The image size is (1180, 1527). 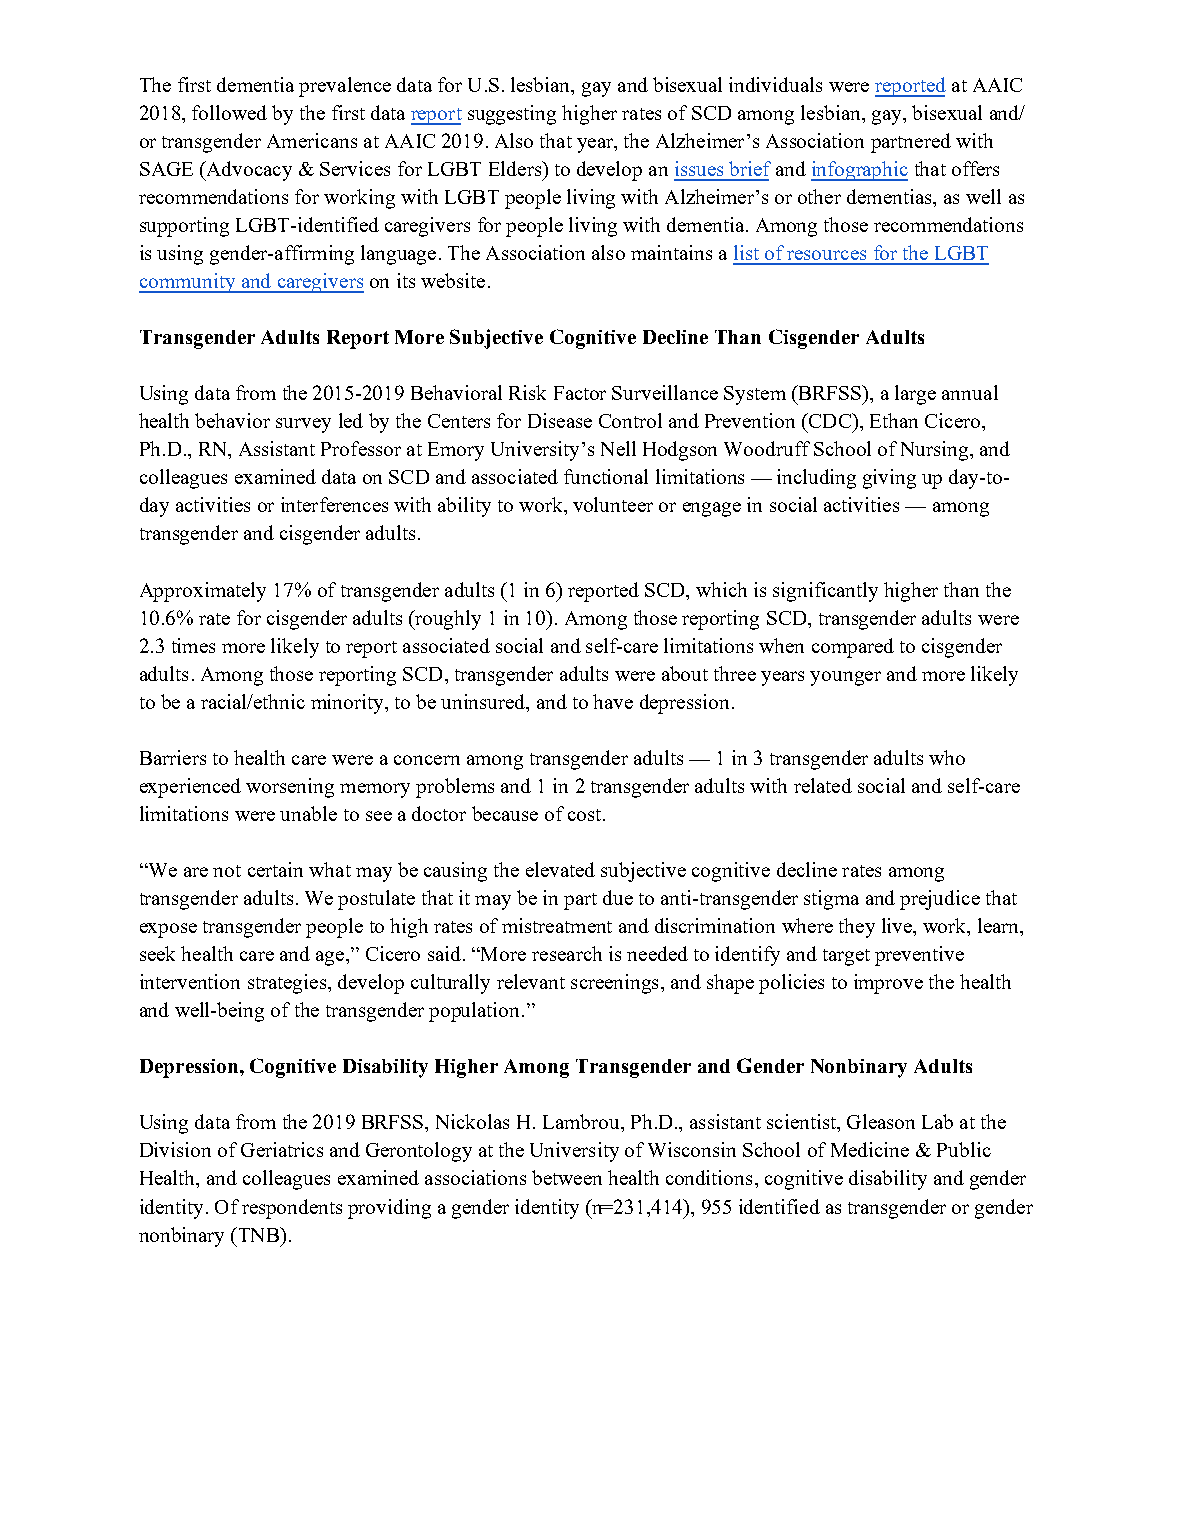 What do you see at coordinates (613, 701) in the page?
I see `have` at bounding box center [613, 701].
